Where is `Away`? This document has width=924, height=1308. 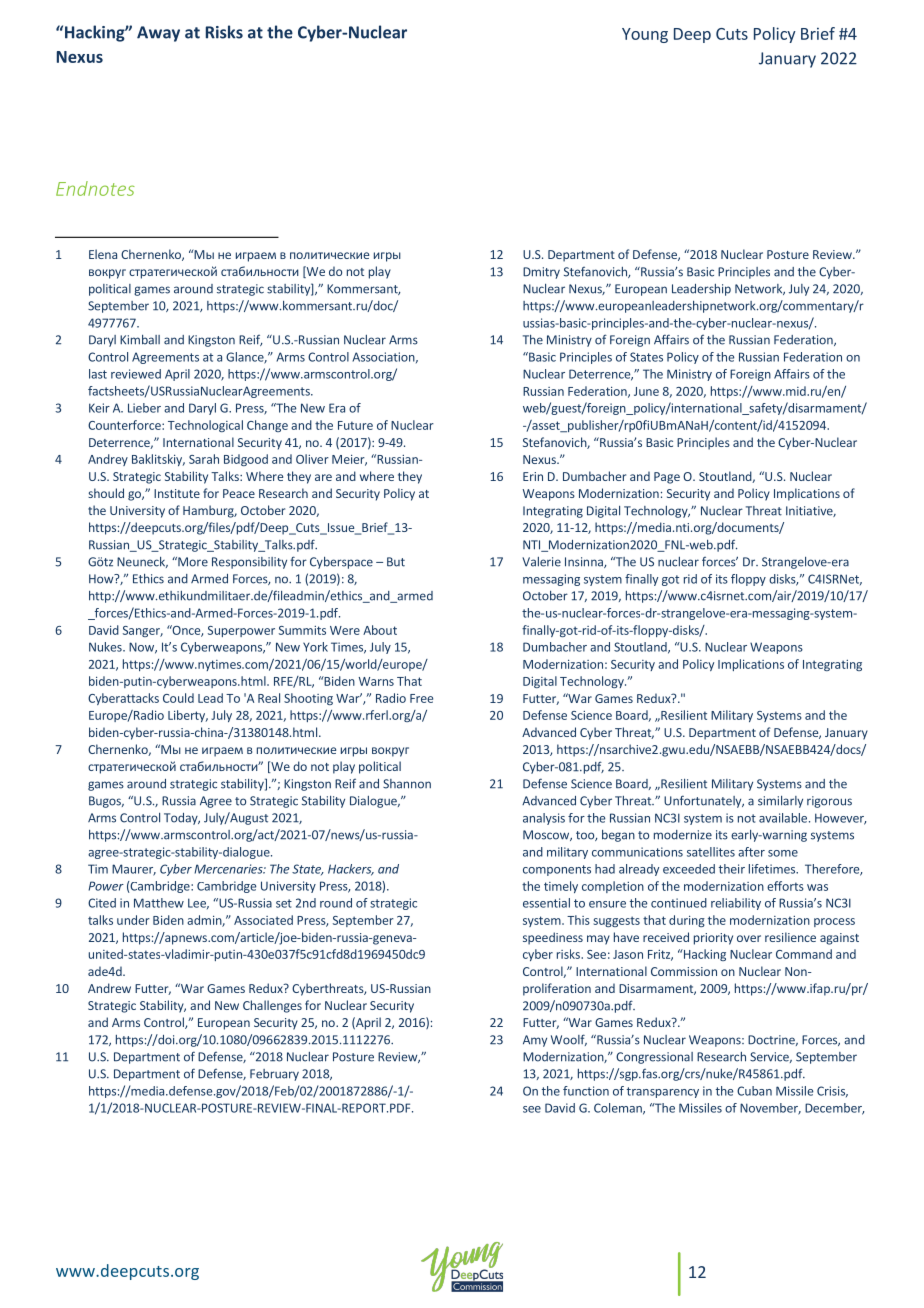 Away is located at coordinates (158, 34).
